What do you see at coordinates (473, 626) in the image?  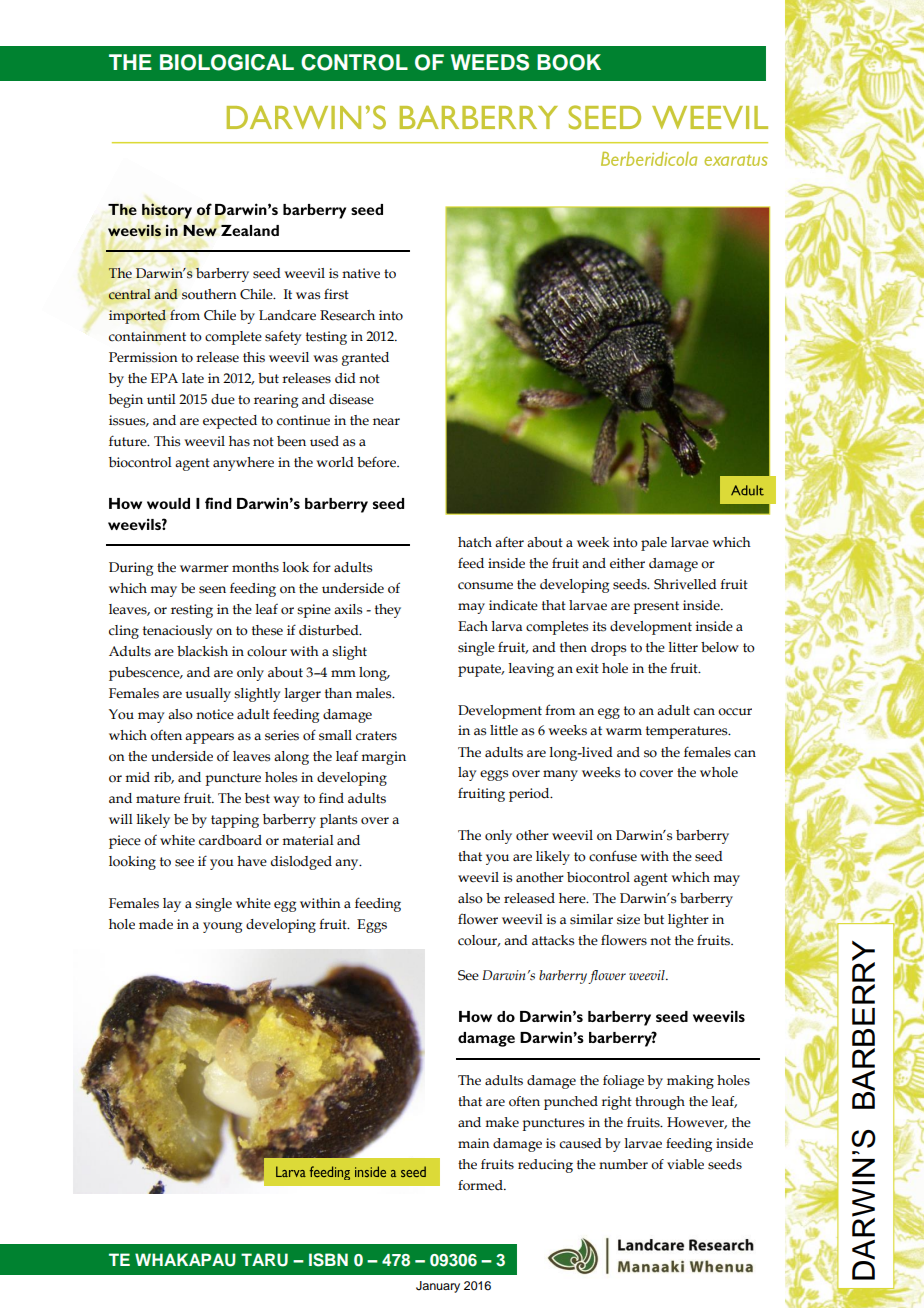 I see `Each` at bounding box center [473, 626].
